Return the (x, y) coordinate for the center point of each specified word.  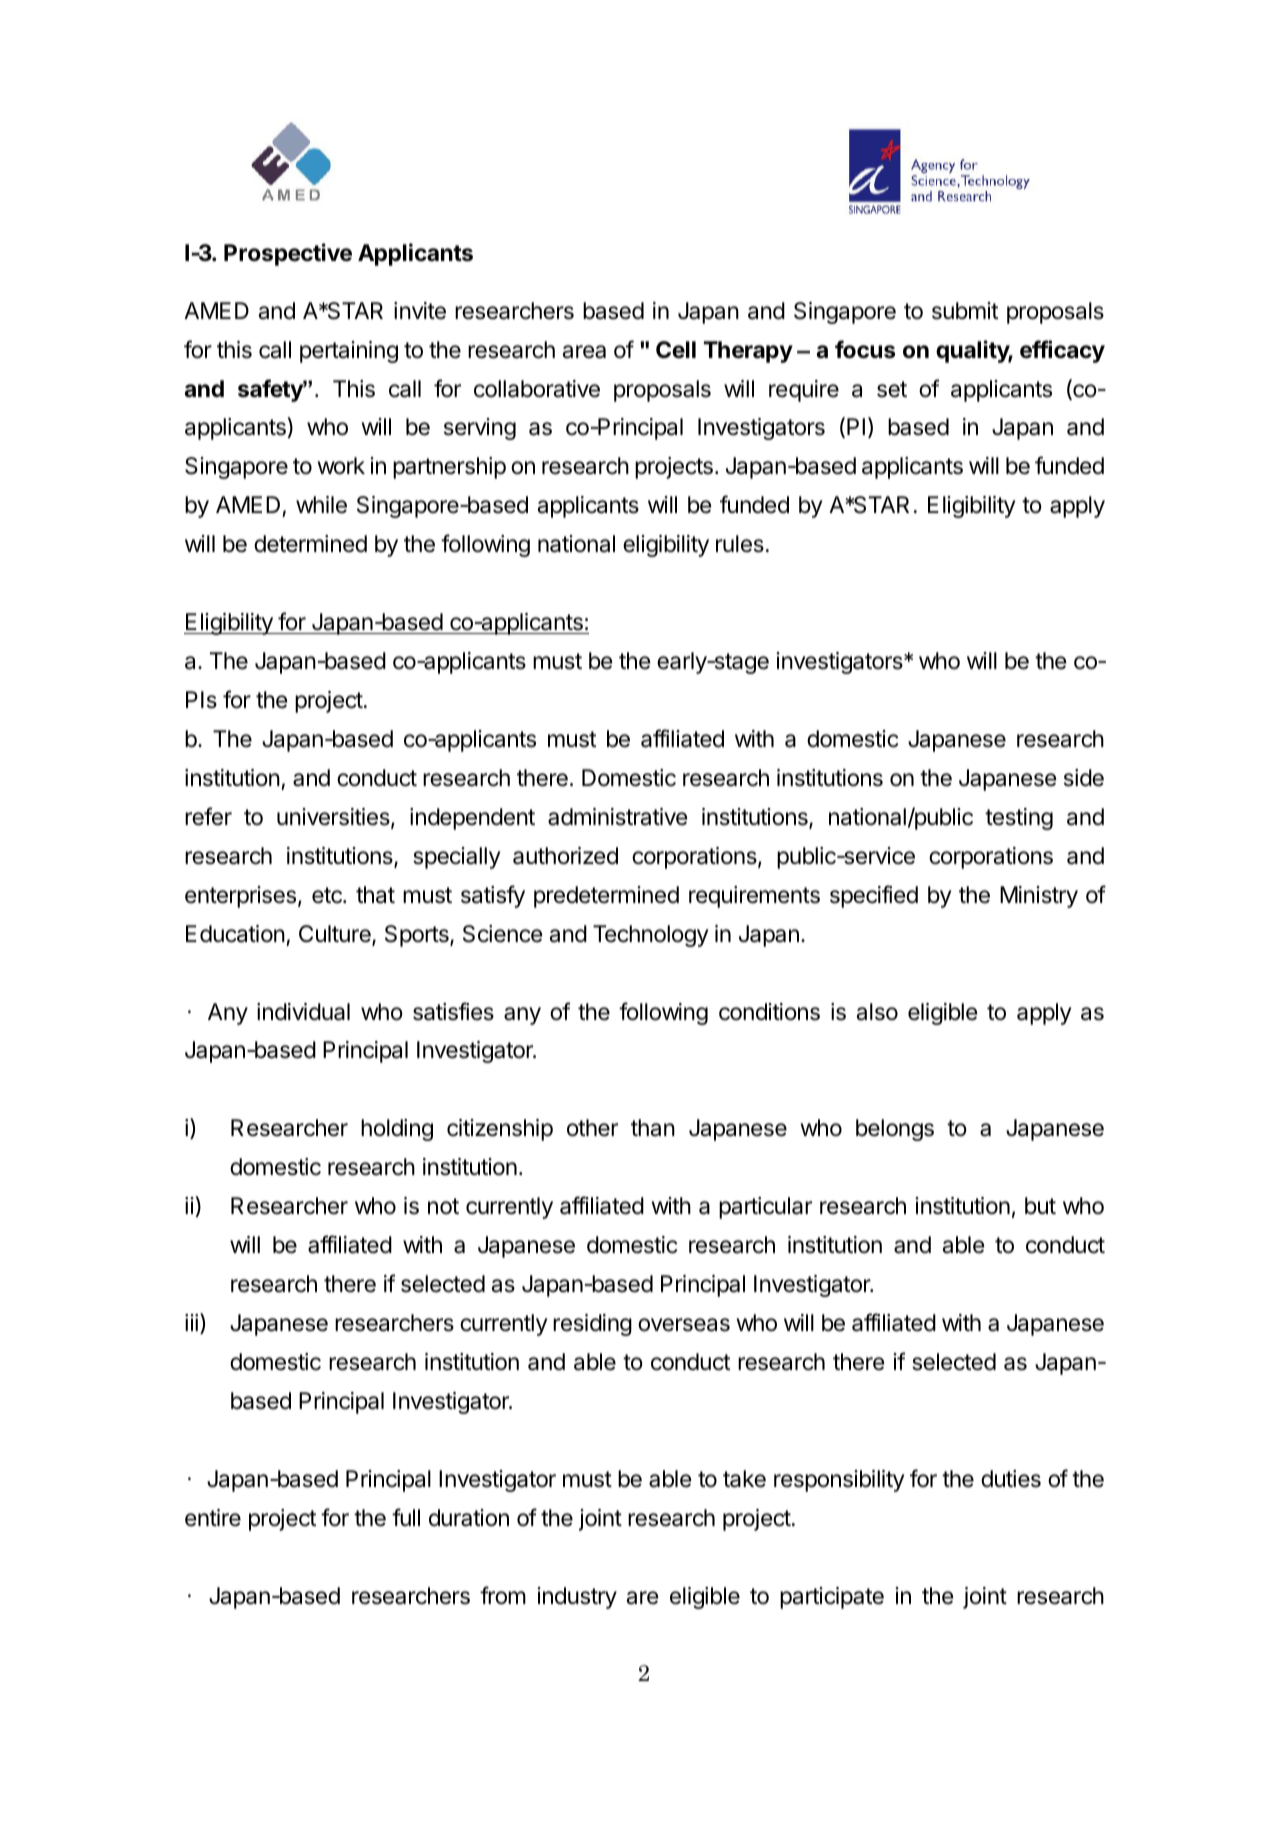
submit (965, 311)
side (1084, 778)
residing (592, 1325)
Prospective (288, 254)
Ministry (1039, 897)
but (1040, 1205)
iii (191, 1322)
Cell (676, 349)
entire (213, 1518)
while (321, 505)
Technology (650, 936)
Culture (336, 935)
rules (740, 544)
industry (577, 1598)
